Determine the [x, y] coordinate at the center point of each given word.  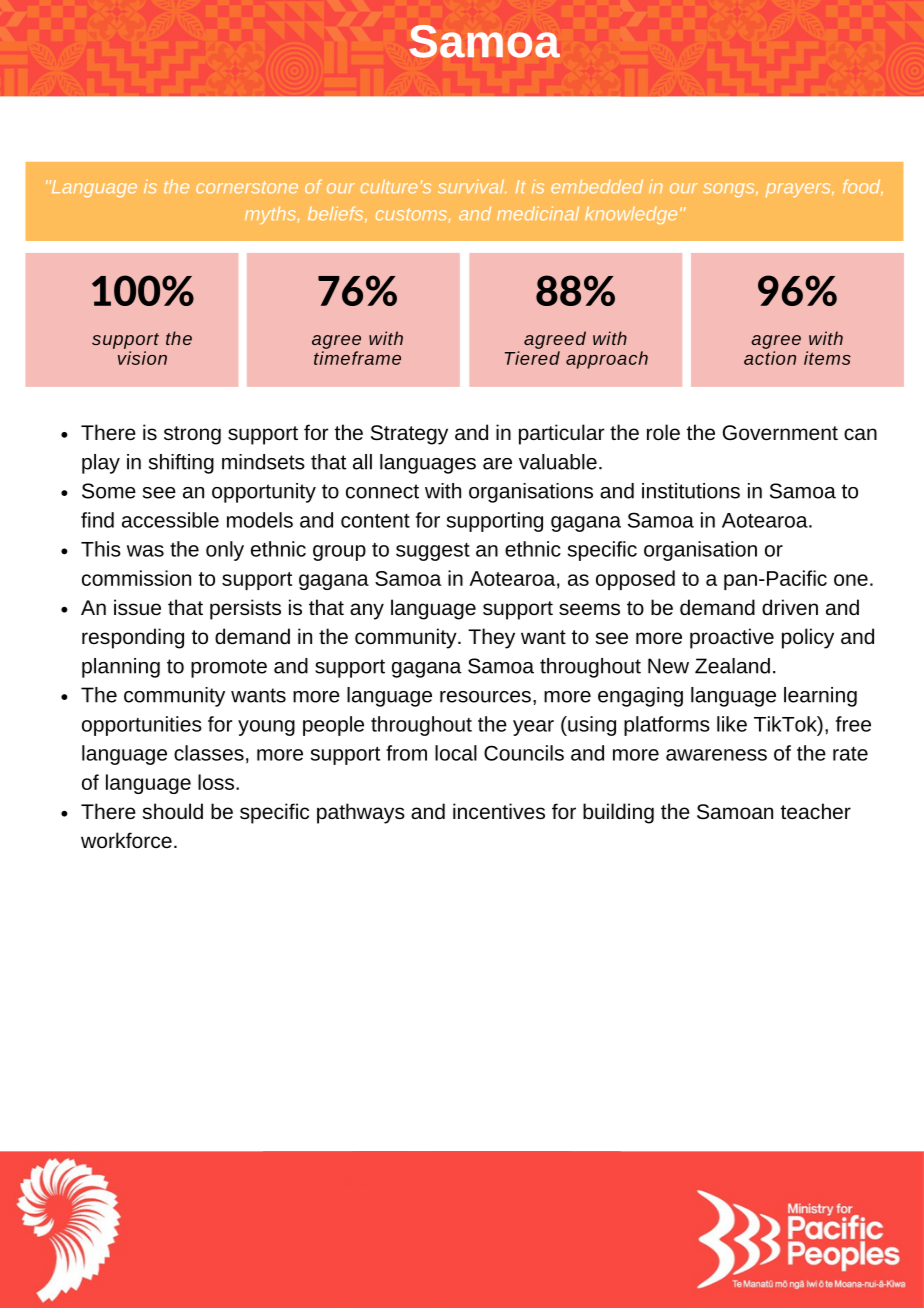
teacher [816, 811]
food [863, 187]
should [173, 811]
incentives [499, 811]
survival [472, 186]
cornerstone [247, 187]
